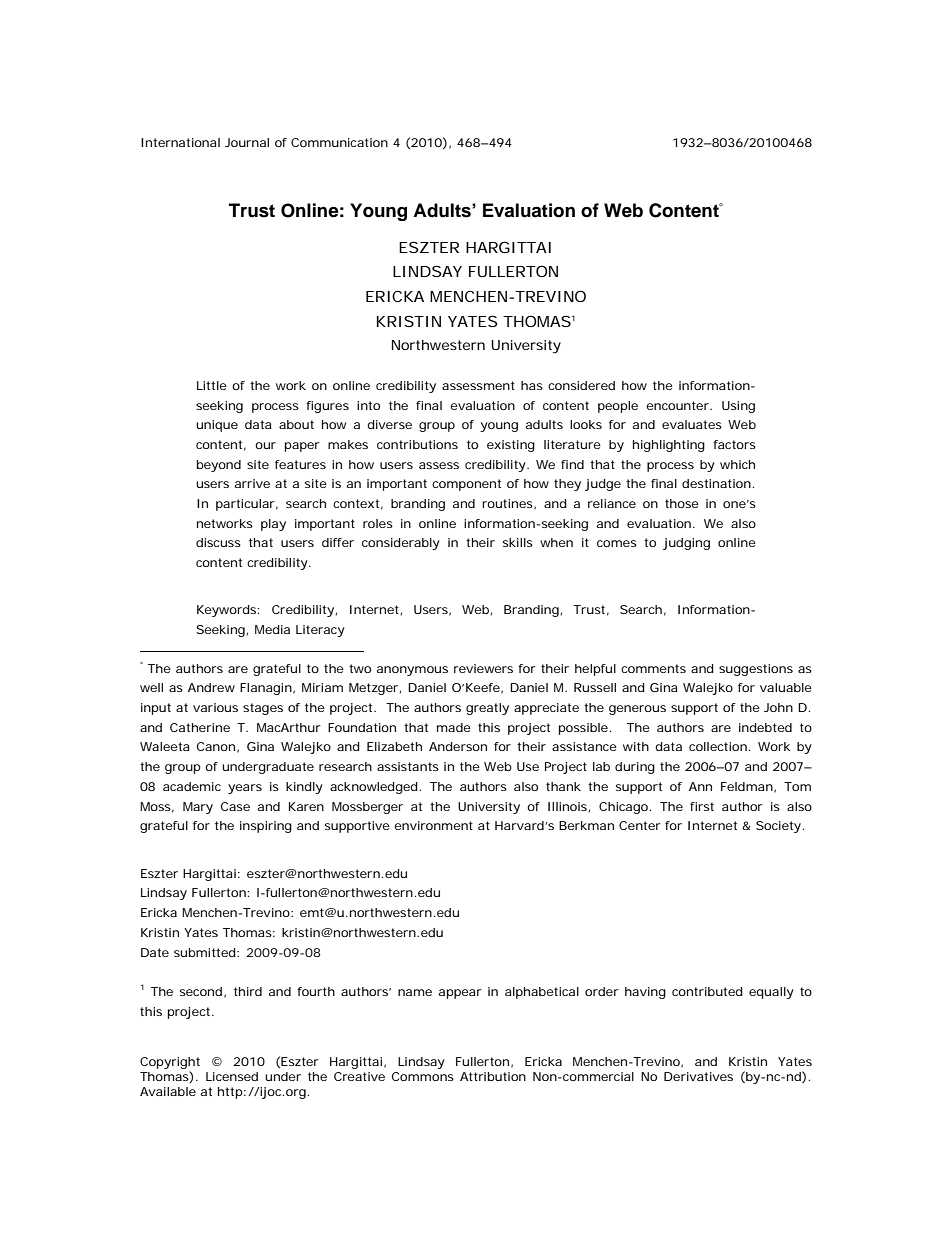  I want to click on Licensed, so click(232, 1076).
